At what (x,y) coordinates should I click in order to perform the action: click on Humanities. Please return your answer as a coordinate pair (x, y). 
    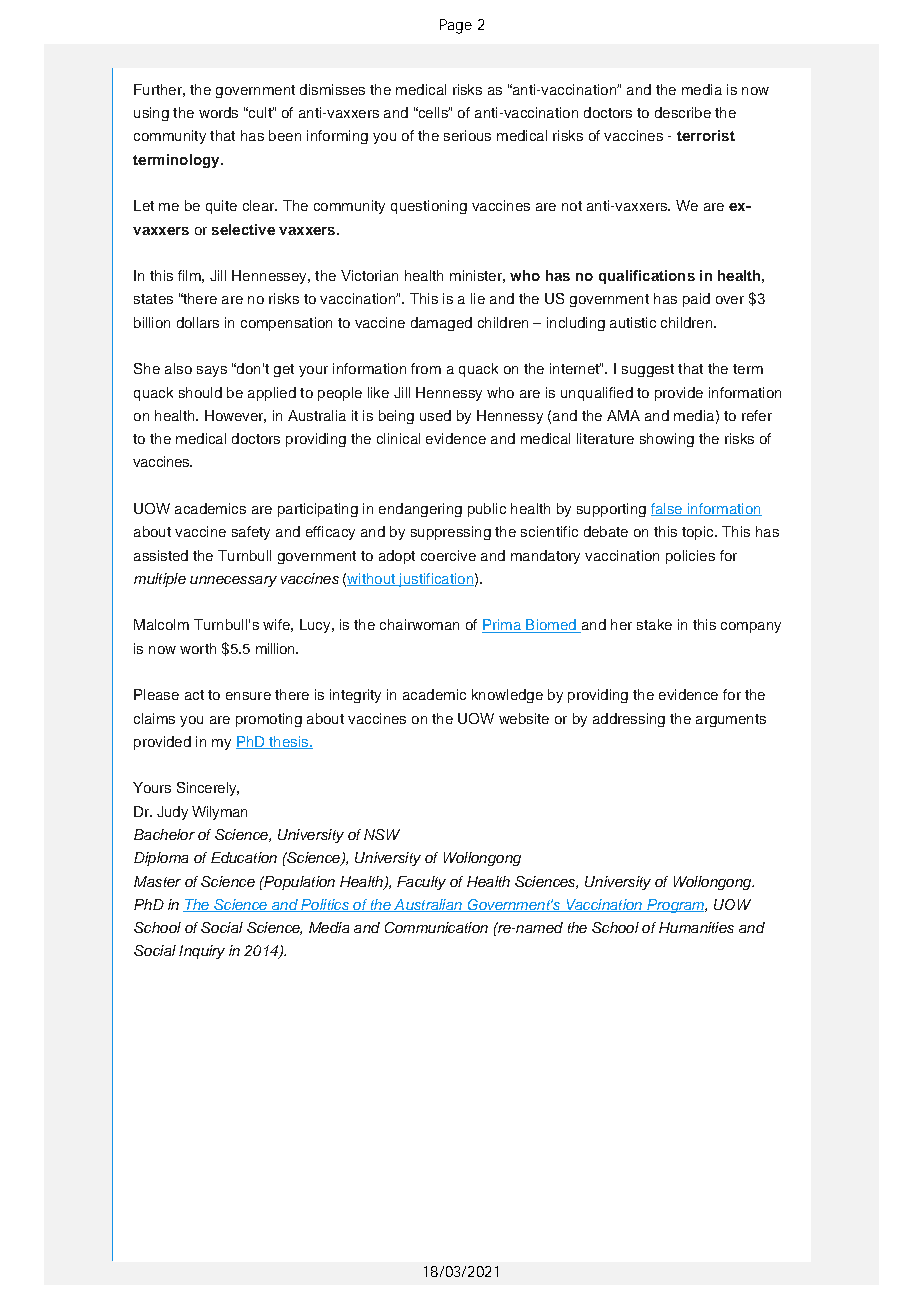
    Looking at the image, I should click on (696, 927).
